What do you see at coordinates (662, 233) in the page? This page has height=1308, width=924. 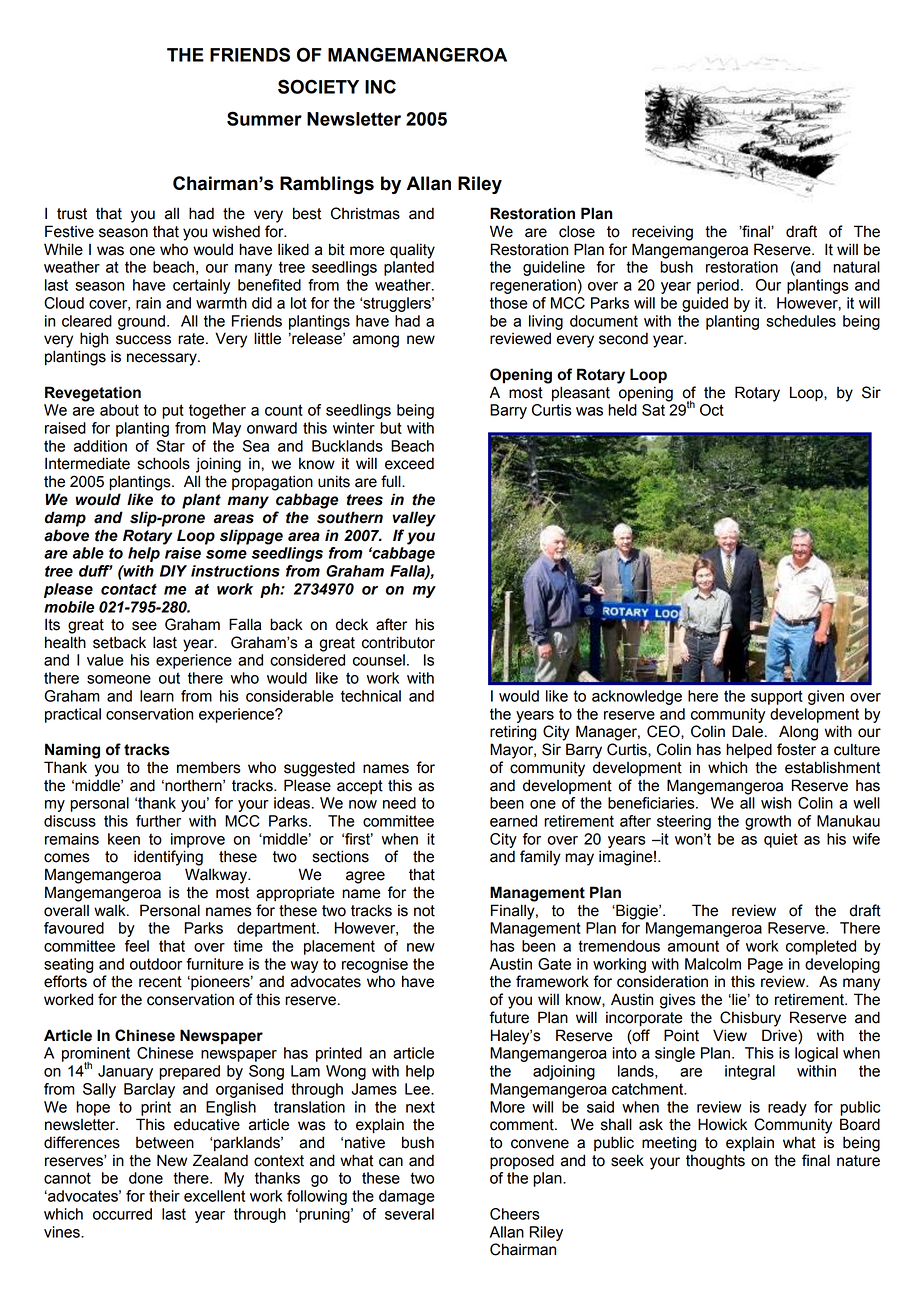 I see `receiving` at bounding box center [662, 233].
